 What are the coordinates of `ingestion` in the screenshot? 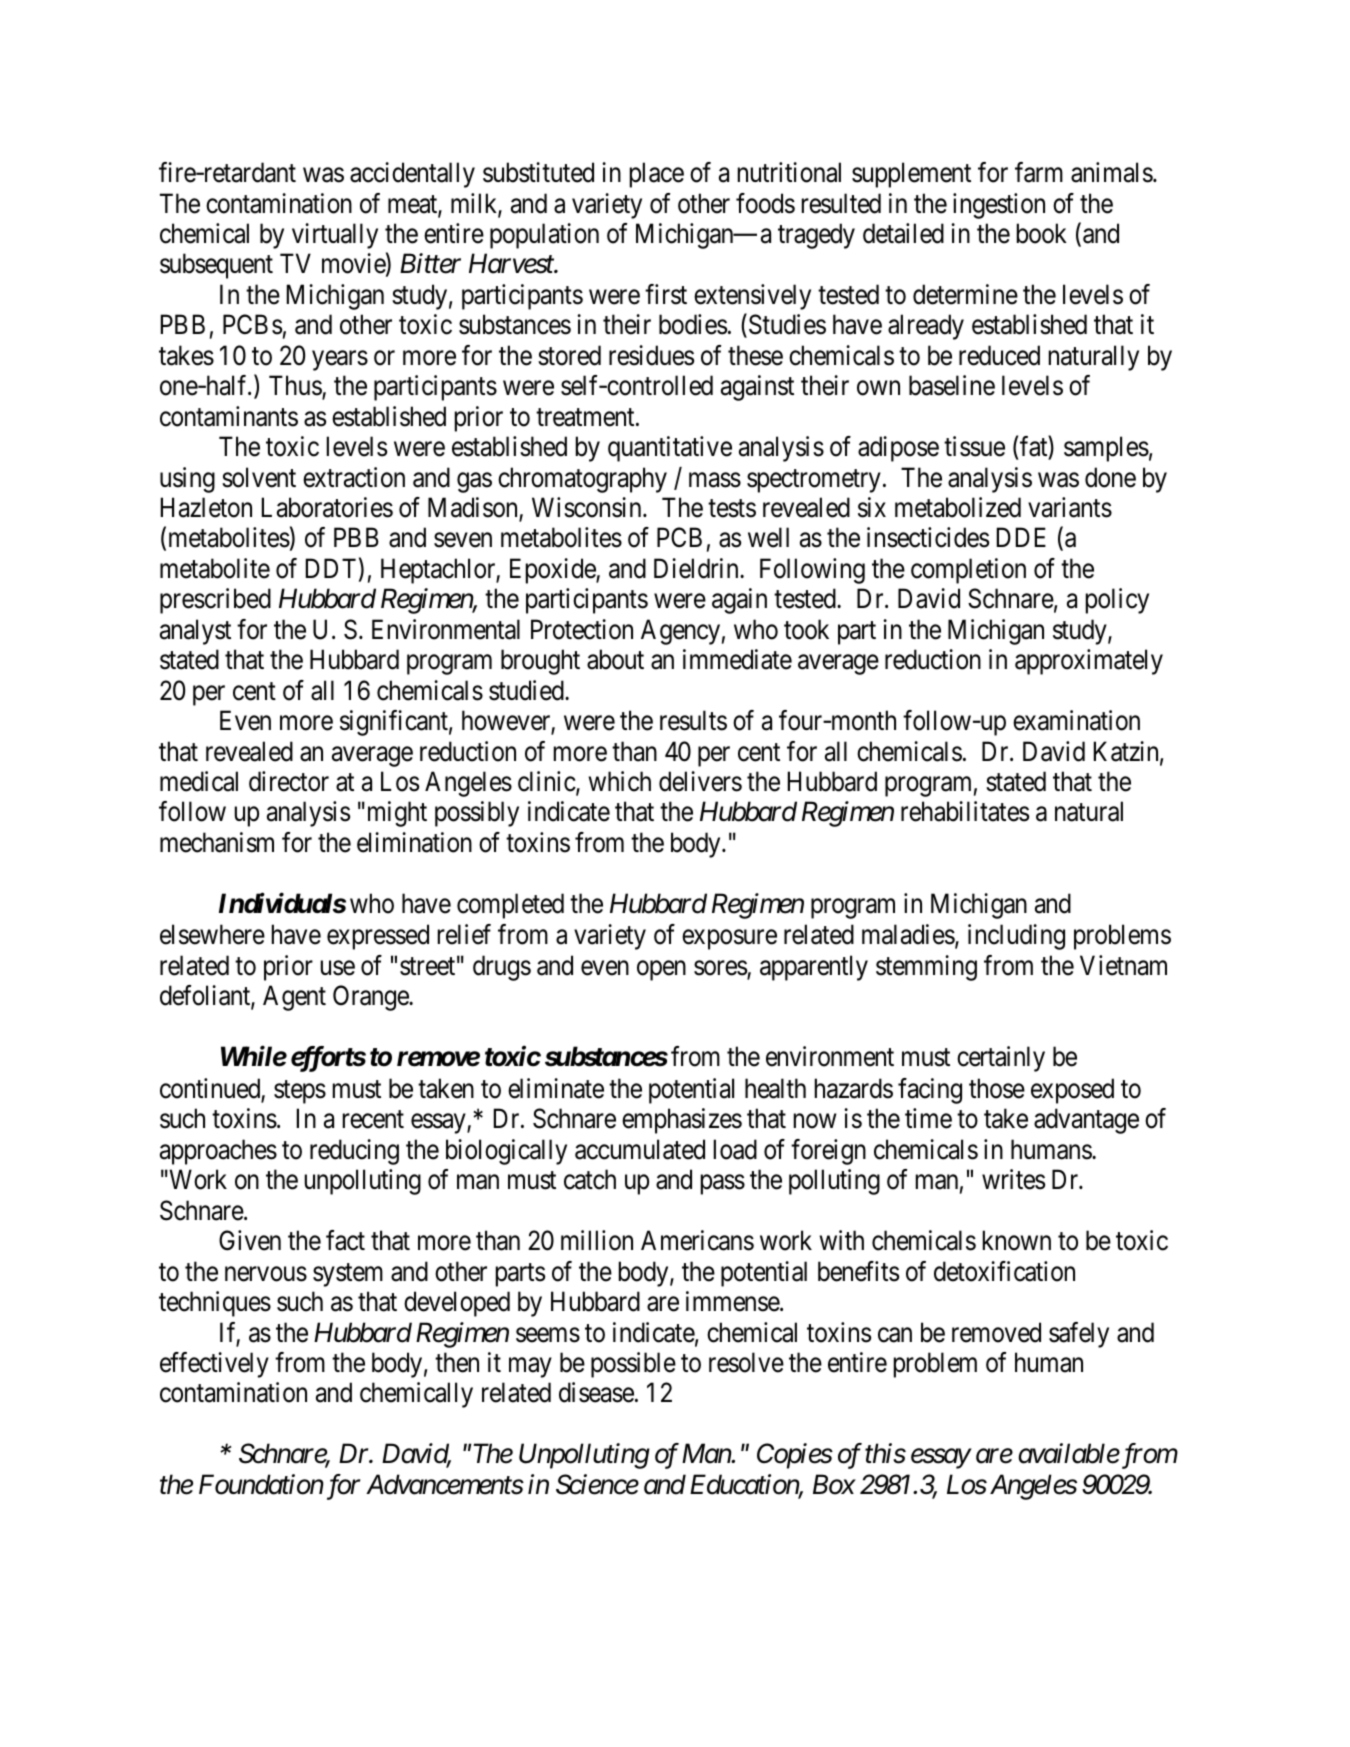 It's located at (999, 206).
